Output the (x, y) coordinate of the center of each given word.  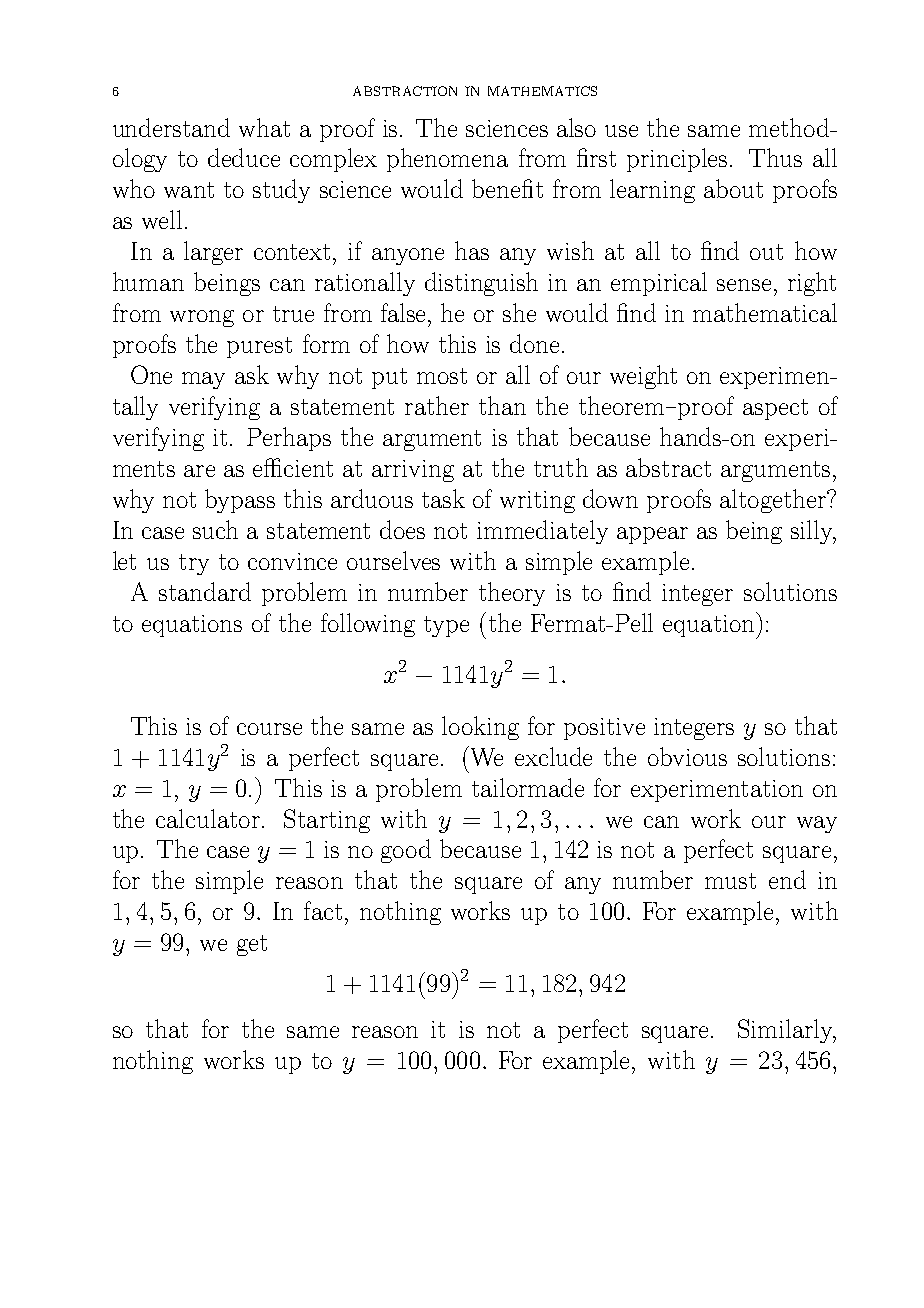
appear (652, 535)
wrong (202, 318)
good (406, 851)
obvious (687, 756)
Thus (775, 157)
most (442, 376)
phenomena (447, 160)
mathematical (765, 312)
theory (512, 594)
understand (171, 127)
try (194, 564)
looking (480, 728)
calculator (208, 818)
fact (323, 910)
